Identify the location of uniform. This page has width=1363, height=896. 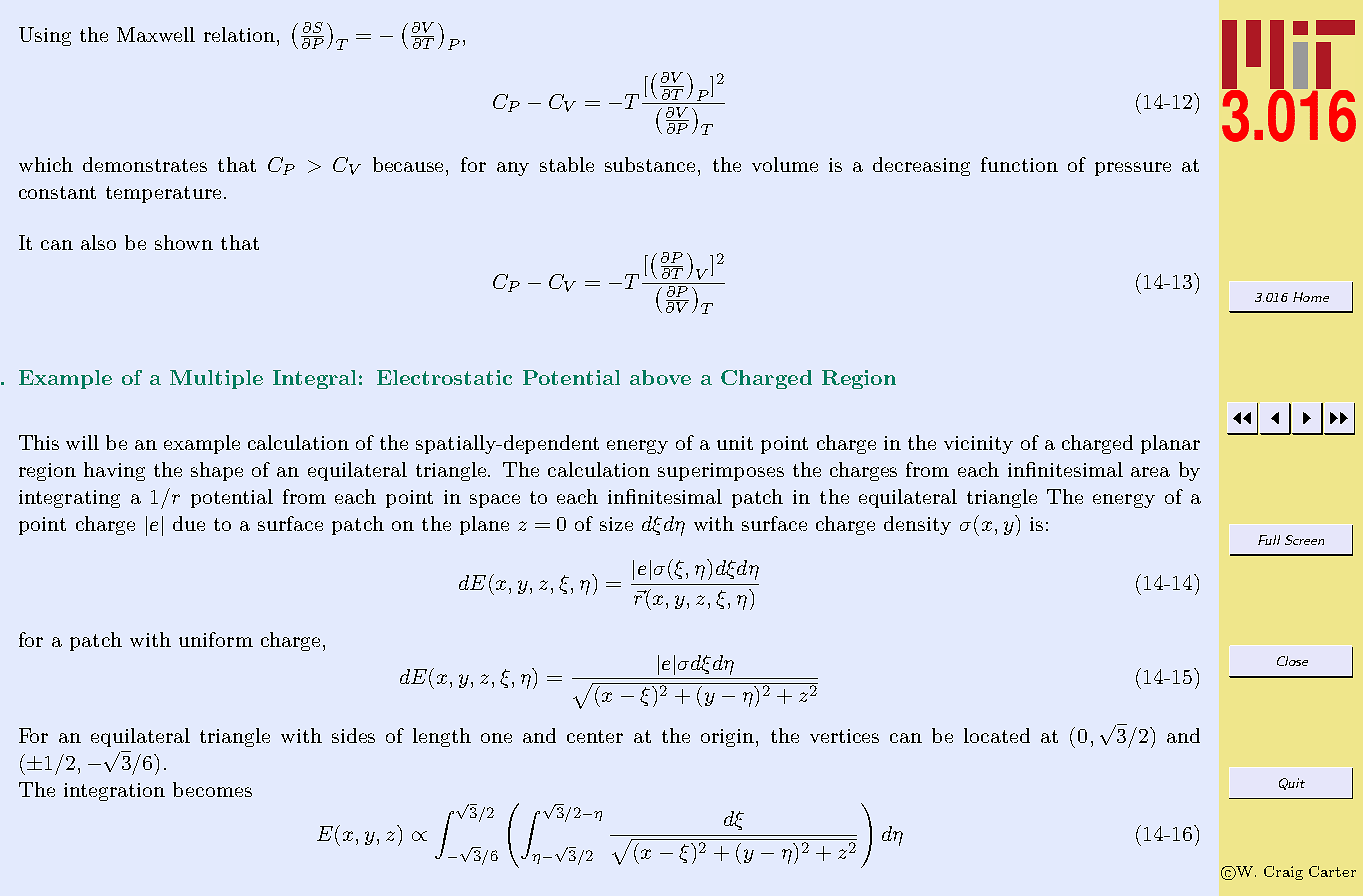
(216, 639).
